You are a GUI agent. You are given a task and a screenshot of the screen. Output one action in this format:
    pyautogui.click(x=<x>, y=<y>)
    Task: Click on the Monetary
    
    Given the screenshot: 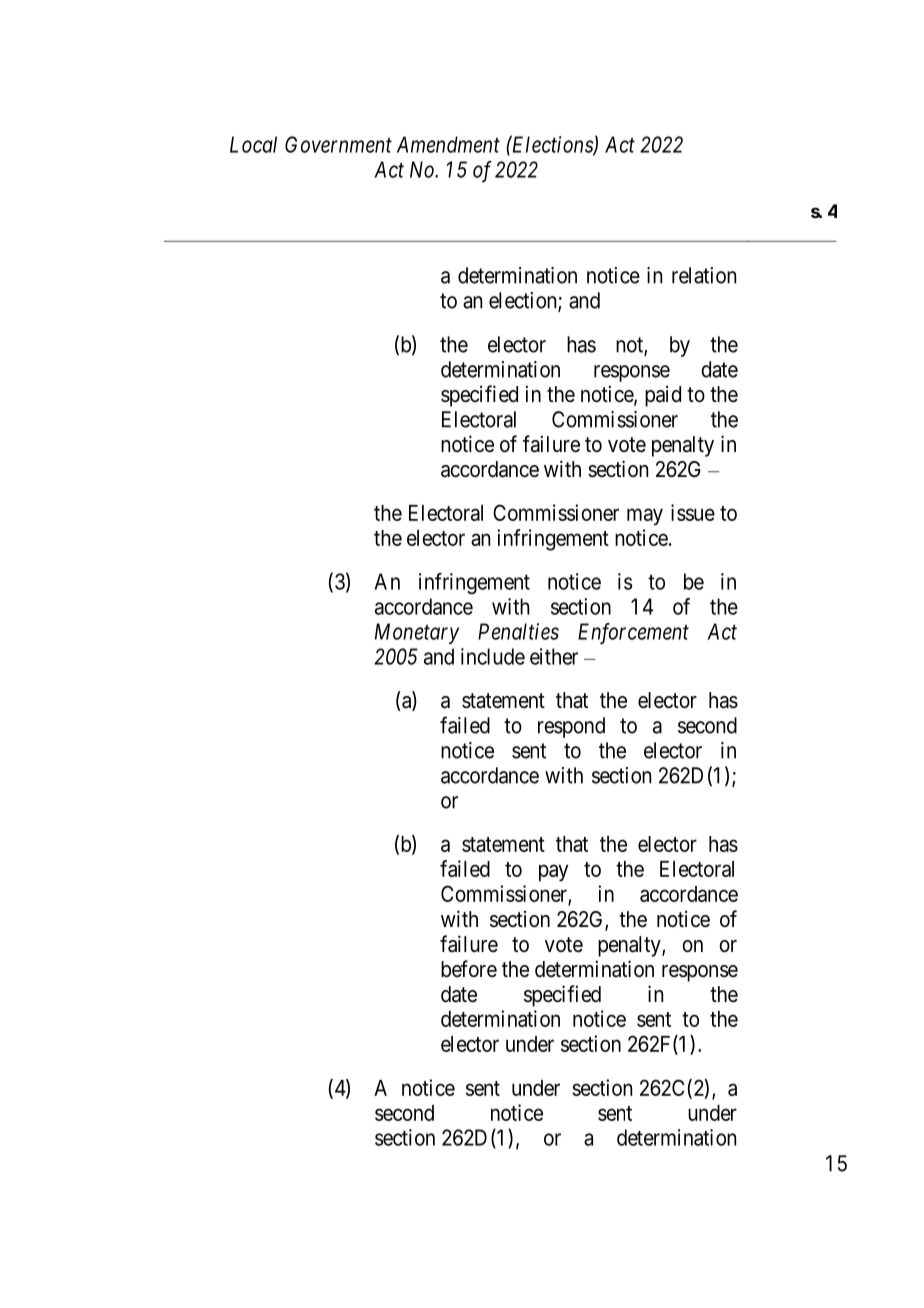 What is the action you would take?
    pyautogui.click(x=417, y=633)
